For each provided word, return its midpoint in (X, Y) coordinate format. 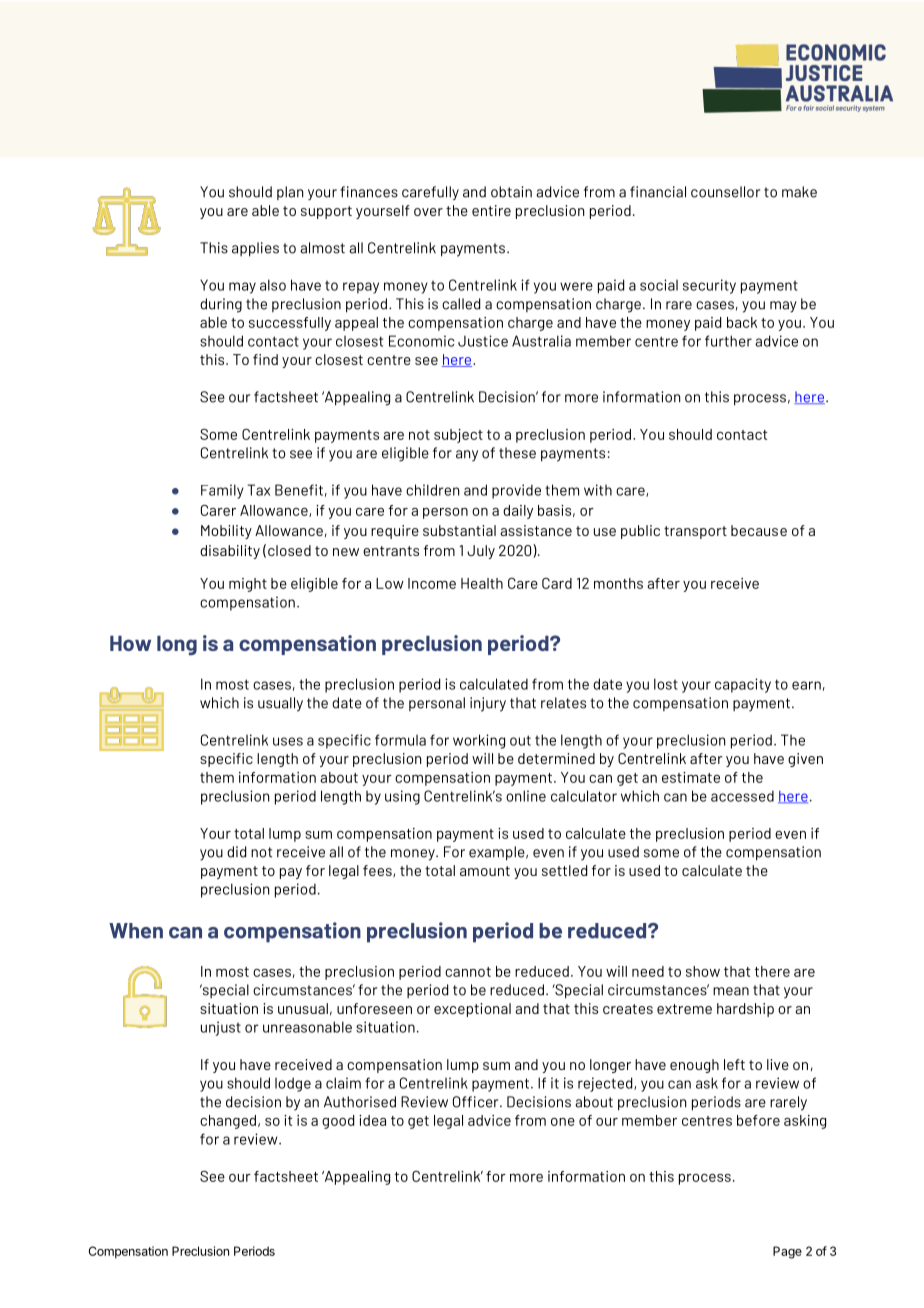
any (467, 456)
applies (255, 249)
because (759, 530)
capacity (743, 685)
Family (222, 491)
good (338, 1122)
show (703, 971)
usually (280, 704)
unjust (221, 1028)
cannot (468, 972)
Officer (477, 1102)
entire (491, 210)
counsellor (725, 192)
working (479, 741)
